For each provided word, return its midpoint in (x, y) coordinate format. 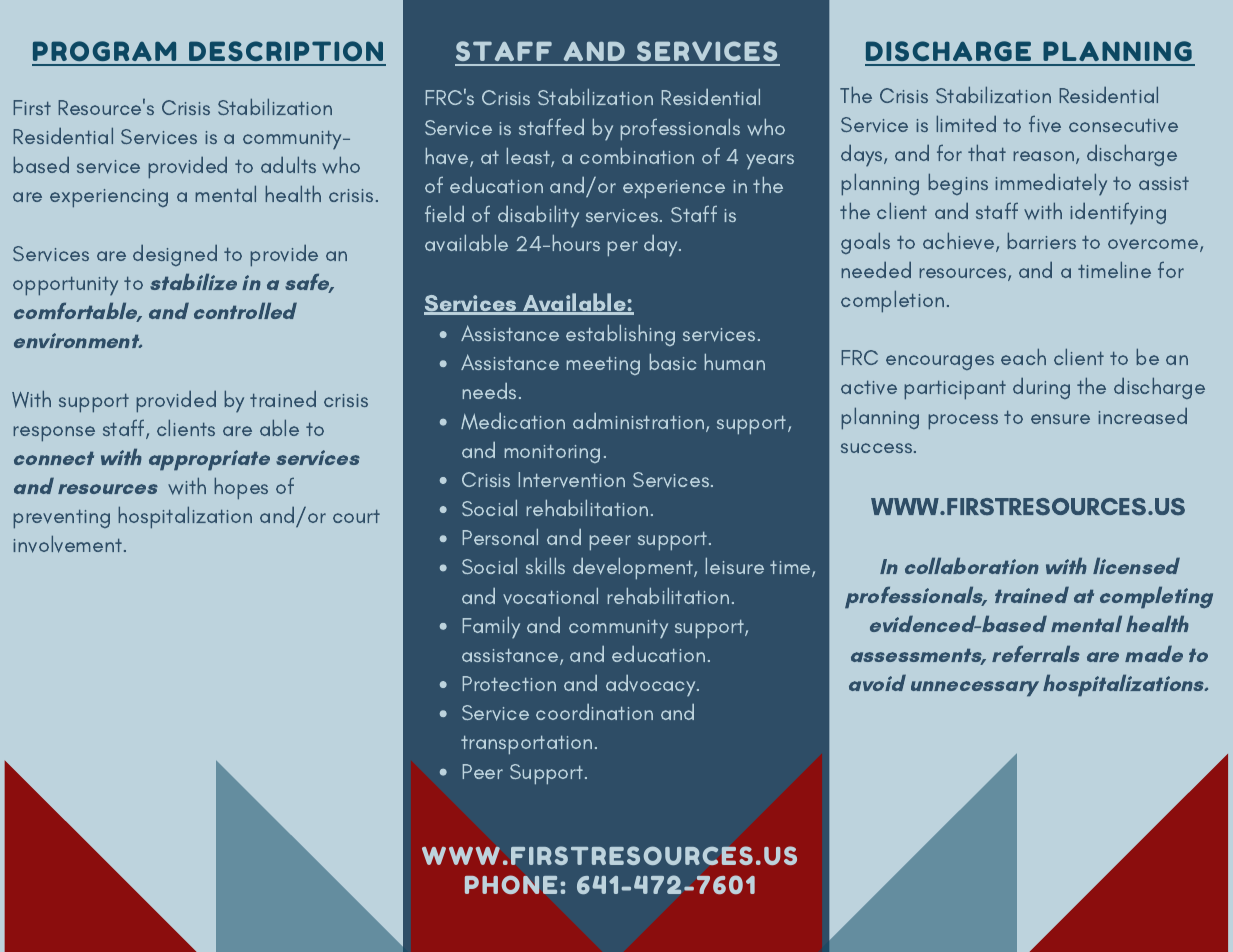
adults (288, 165)
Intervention (572, 480)
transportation (526, 745)
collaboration (971, 566)
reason (1044, 156)
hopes (241, 488)
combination (637, 156)
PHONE (511, 884)
